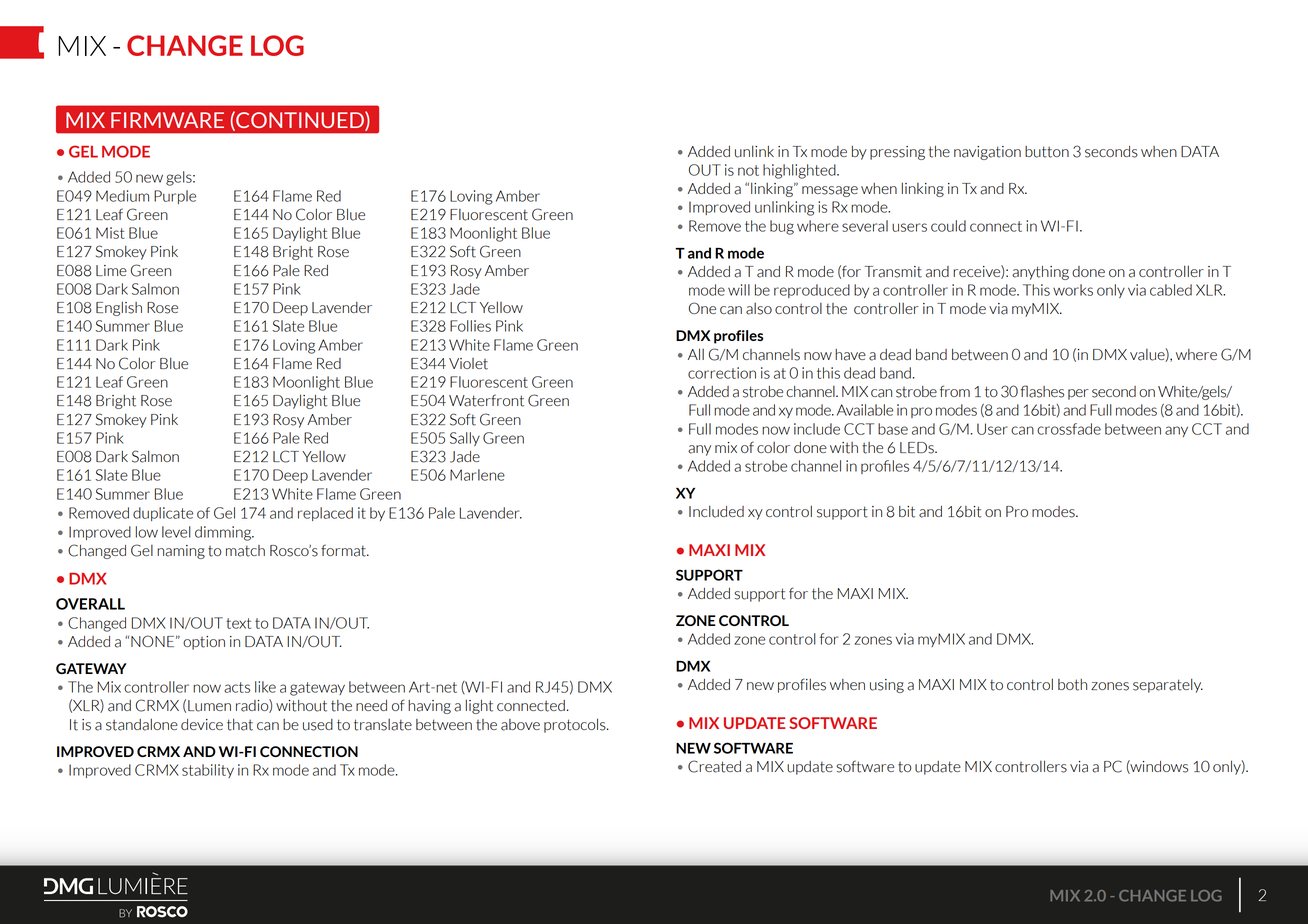 Image resolution: width=1308 pixels, height=924 pixels. What do you see at coordinates (987, 153) in the screenshot?
I see `navigation` at bounding box center [987, 153].
